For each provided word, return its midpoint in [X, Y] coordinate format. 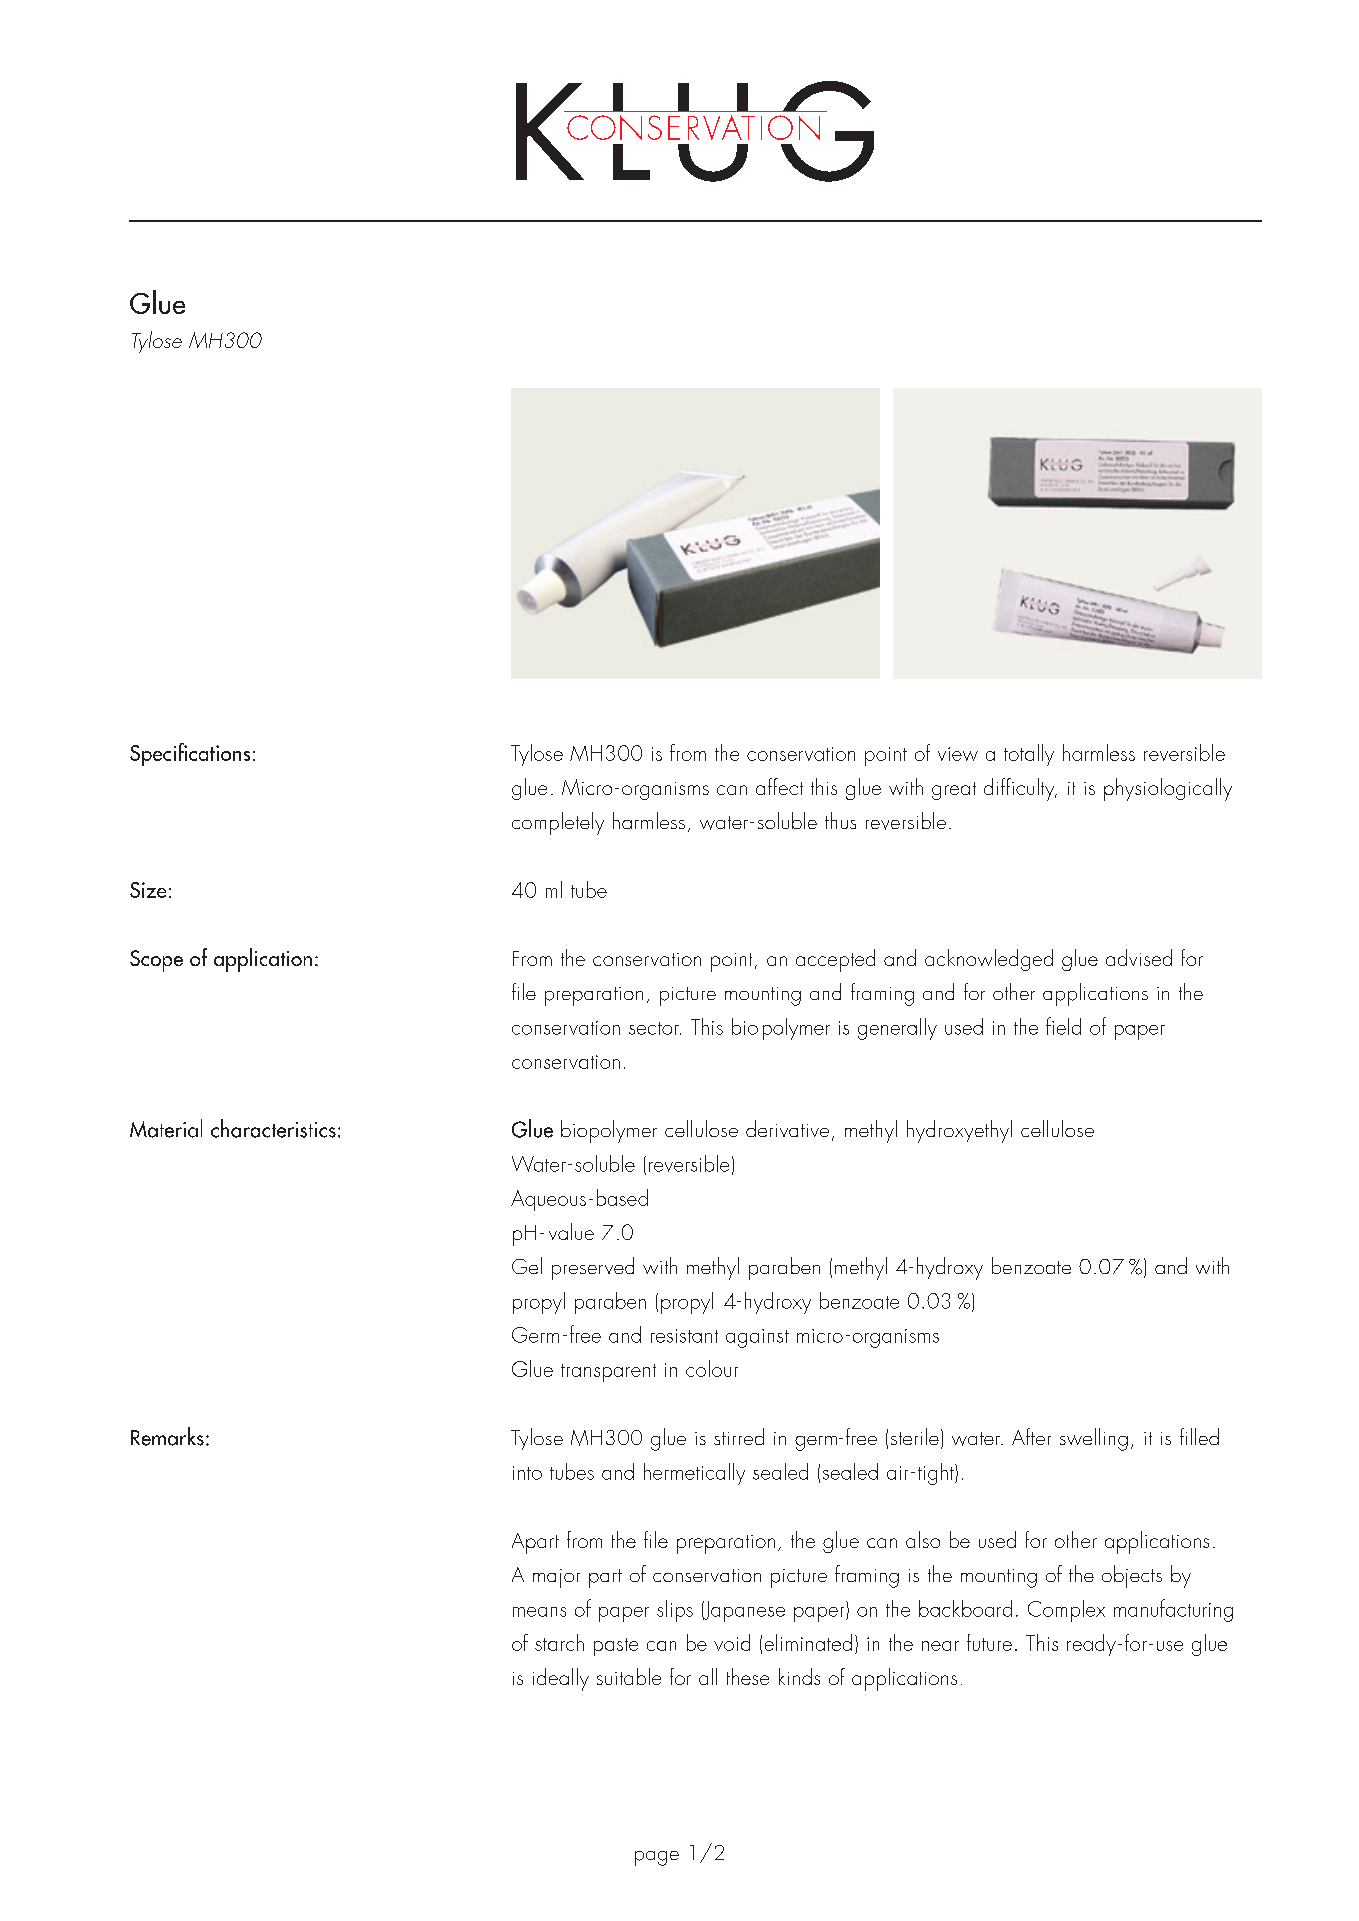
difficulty [1020, 789]
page [657, 1858]
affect [779, 786]
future [989, 1642]
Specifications [190, 754]
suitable [629, 1676]
